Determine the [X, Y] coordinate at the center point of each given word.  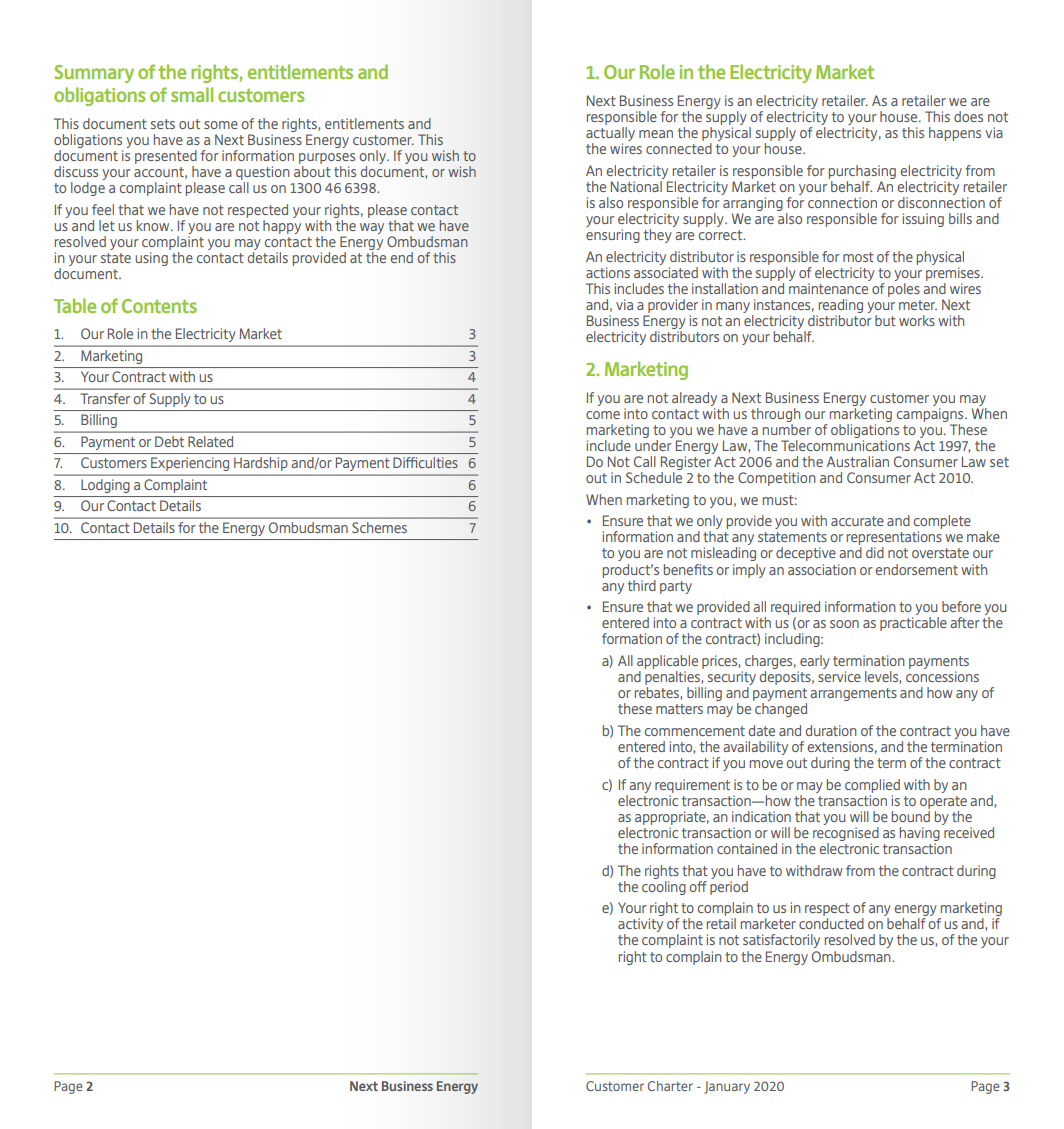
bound [911, 816]
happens [955, 134]
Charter [670, 1086]
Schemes [379, 527]
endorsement [917, 569]
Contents [159, 306]
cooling [664, 886]
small [192, 94]
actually [610, 135]
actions [608, 272]
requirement [692, 786]
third [642, 585]
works [917, 320]
